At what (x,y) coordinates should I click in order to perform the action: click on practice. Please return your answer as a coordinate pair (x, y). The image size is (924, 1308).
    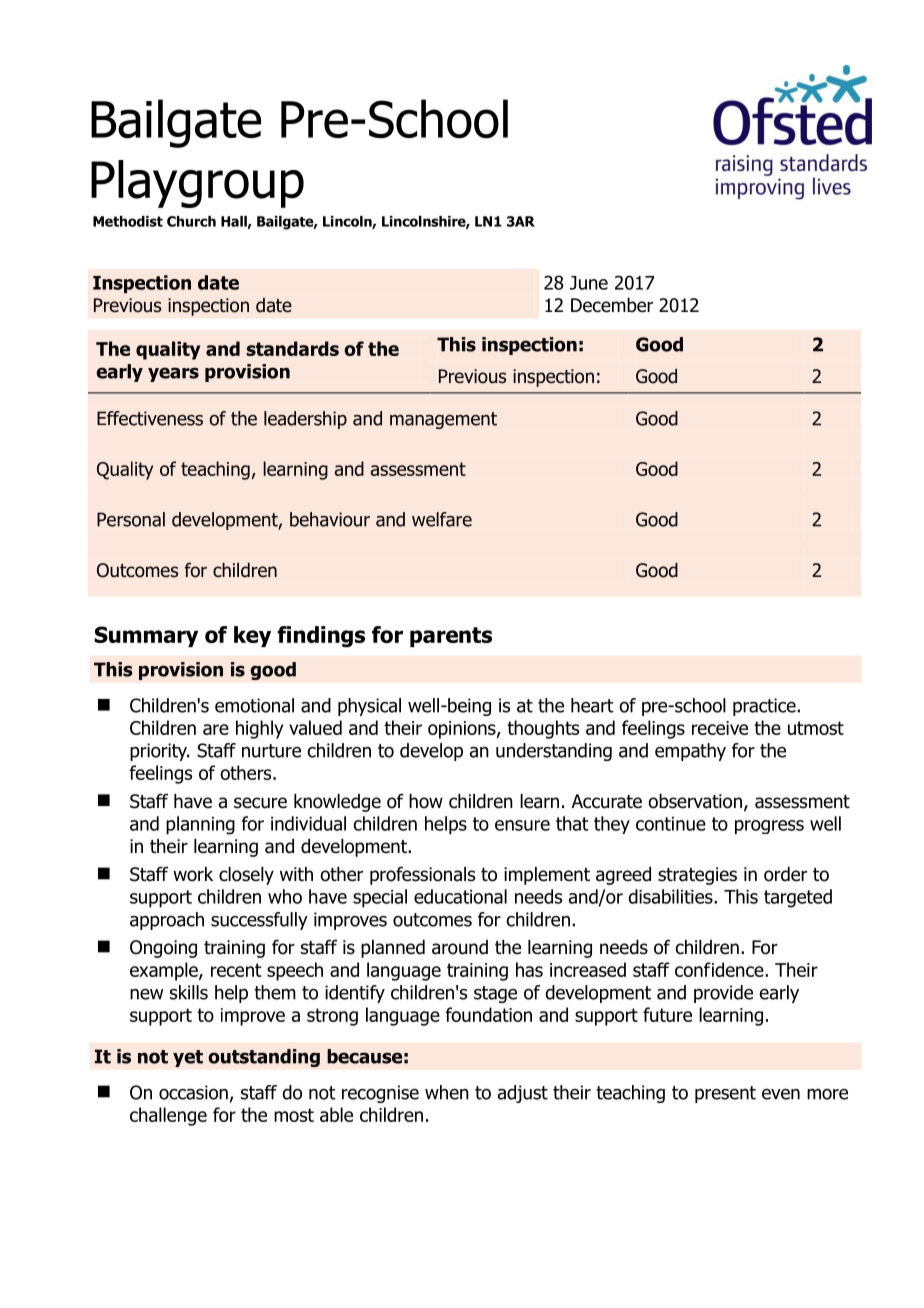
    Looking at the image, I should click on (765, 707).
